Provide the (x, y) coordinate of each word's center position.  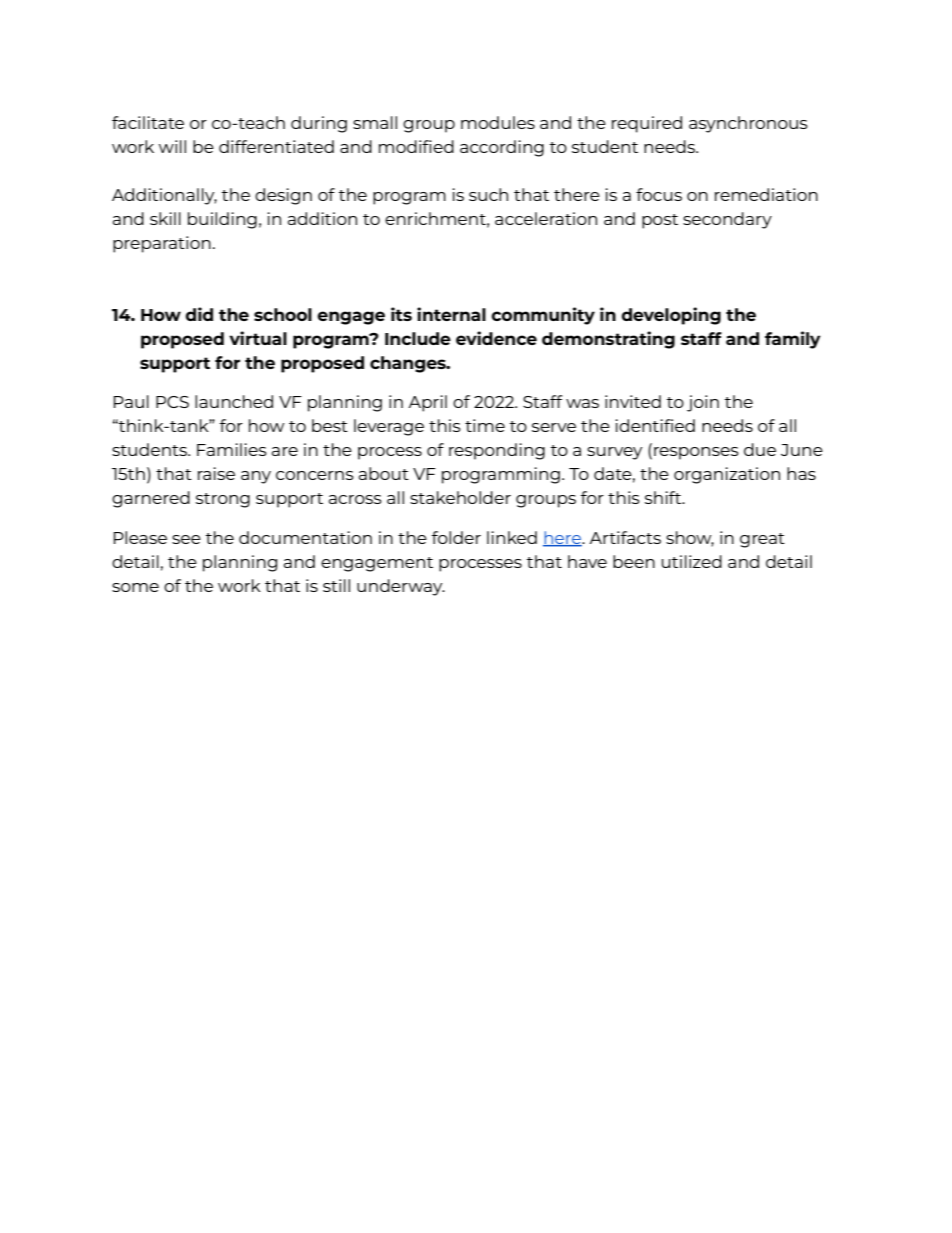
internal (451, 314)
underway (401, 587)
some (135, 587)
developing (671, 316)
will (172, 146)
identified (655, 425)
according (502, 148)
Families (232, 449)
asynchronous (748, 124)
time (485, 425)
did (199, 314)
